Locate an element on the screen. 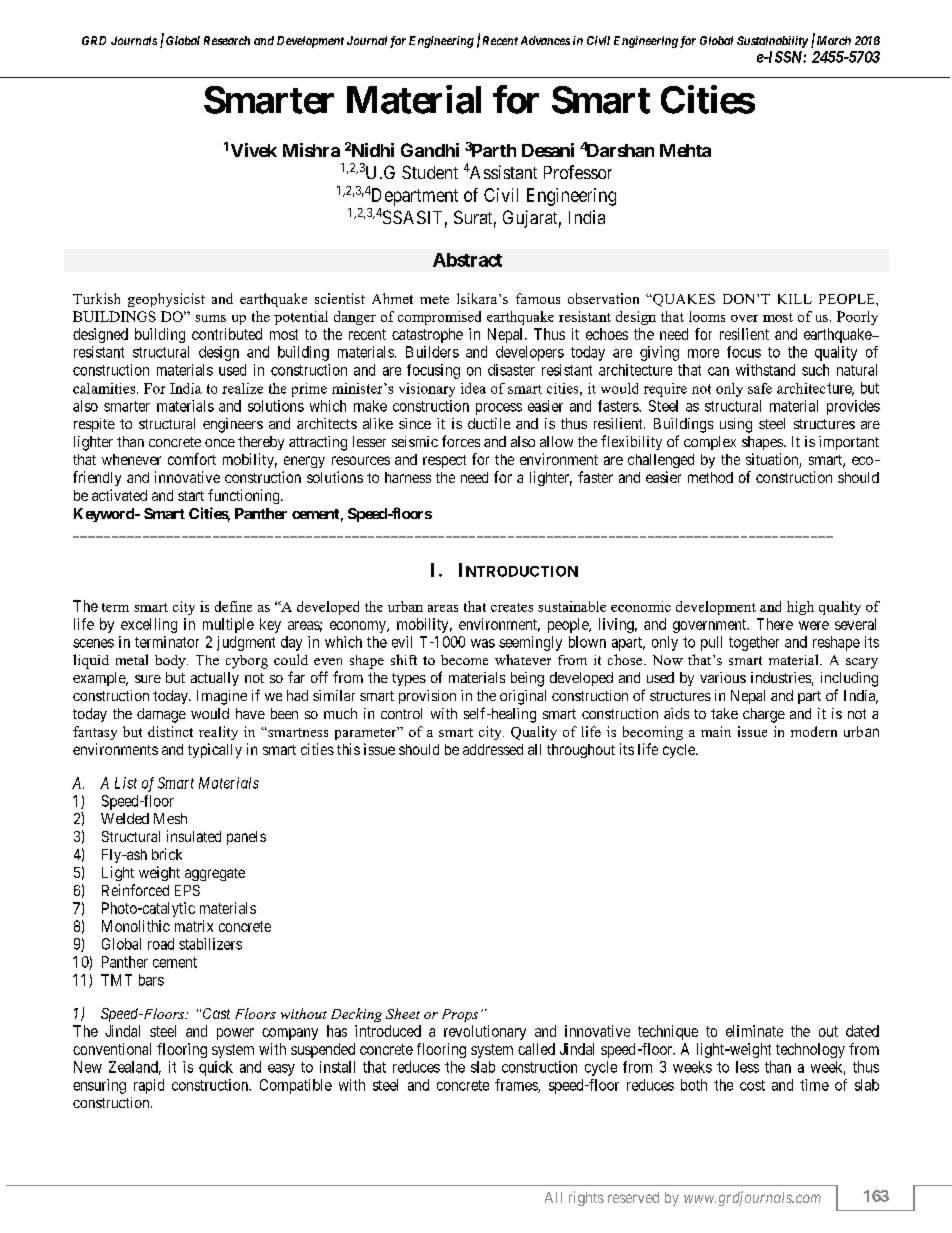 This screenshot has height=1233, width=952. high is located at coordinates (800, 608).
